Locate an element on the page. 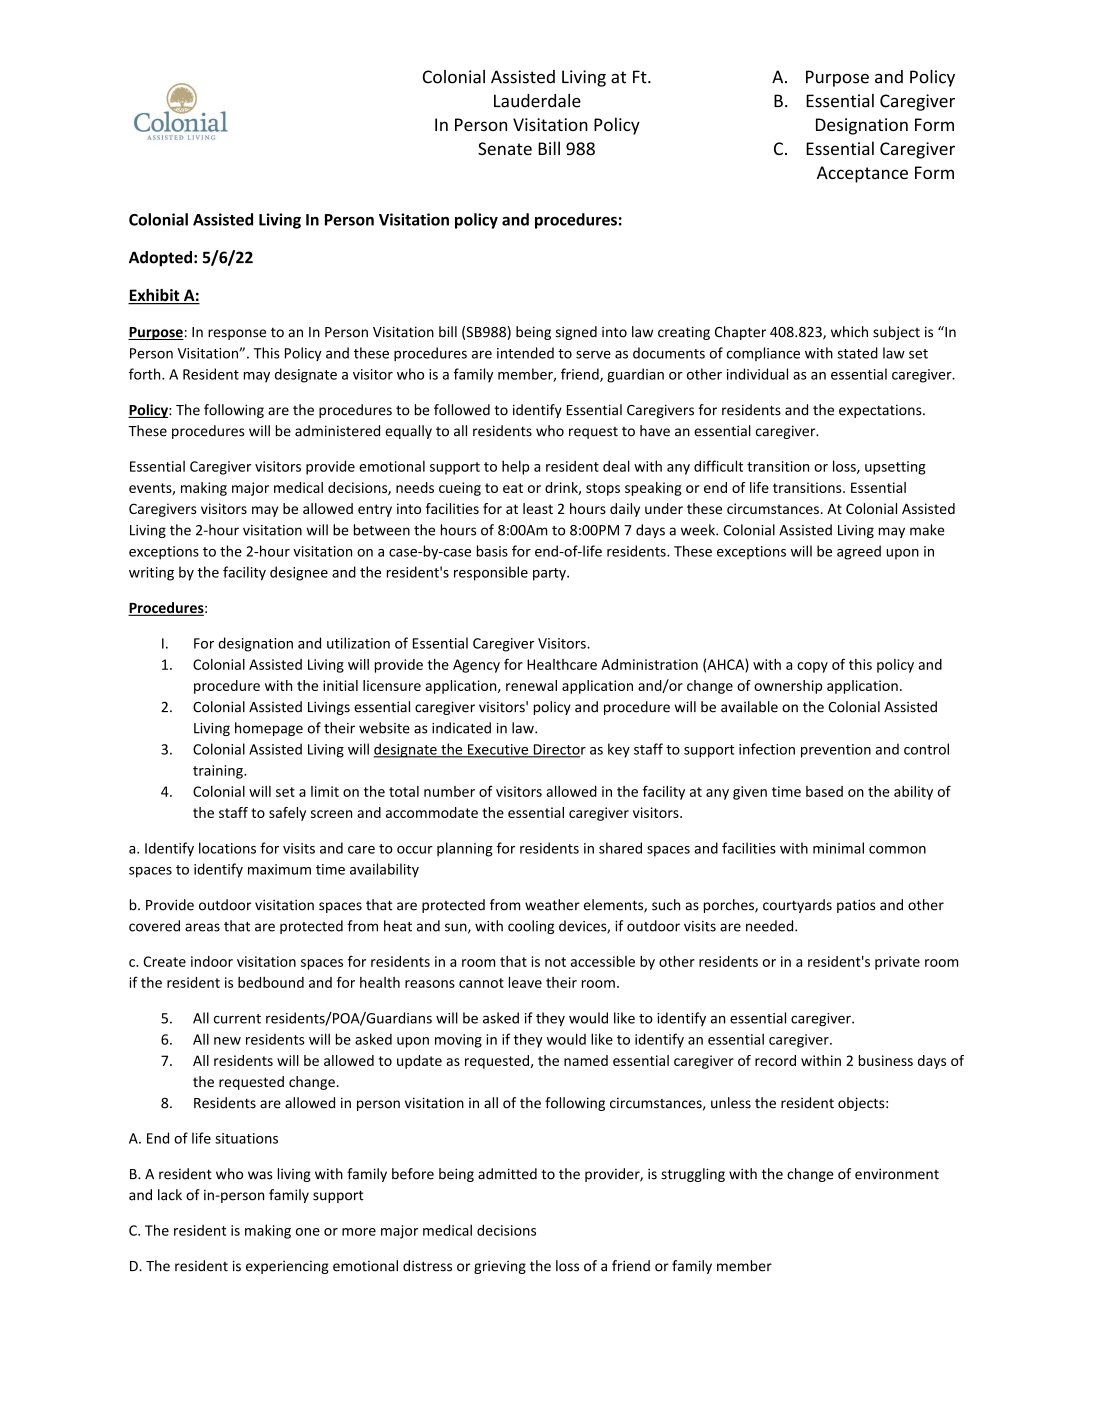  locations is located at coordinates (227, 848).
